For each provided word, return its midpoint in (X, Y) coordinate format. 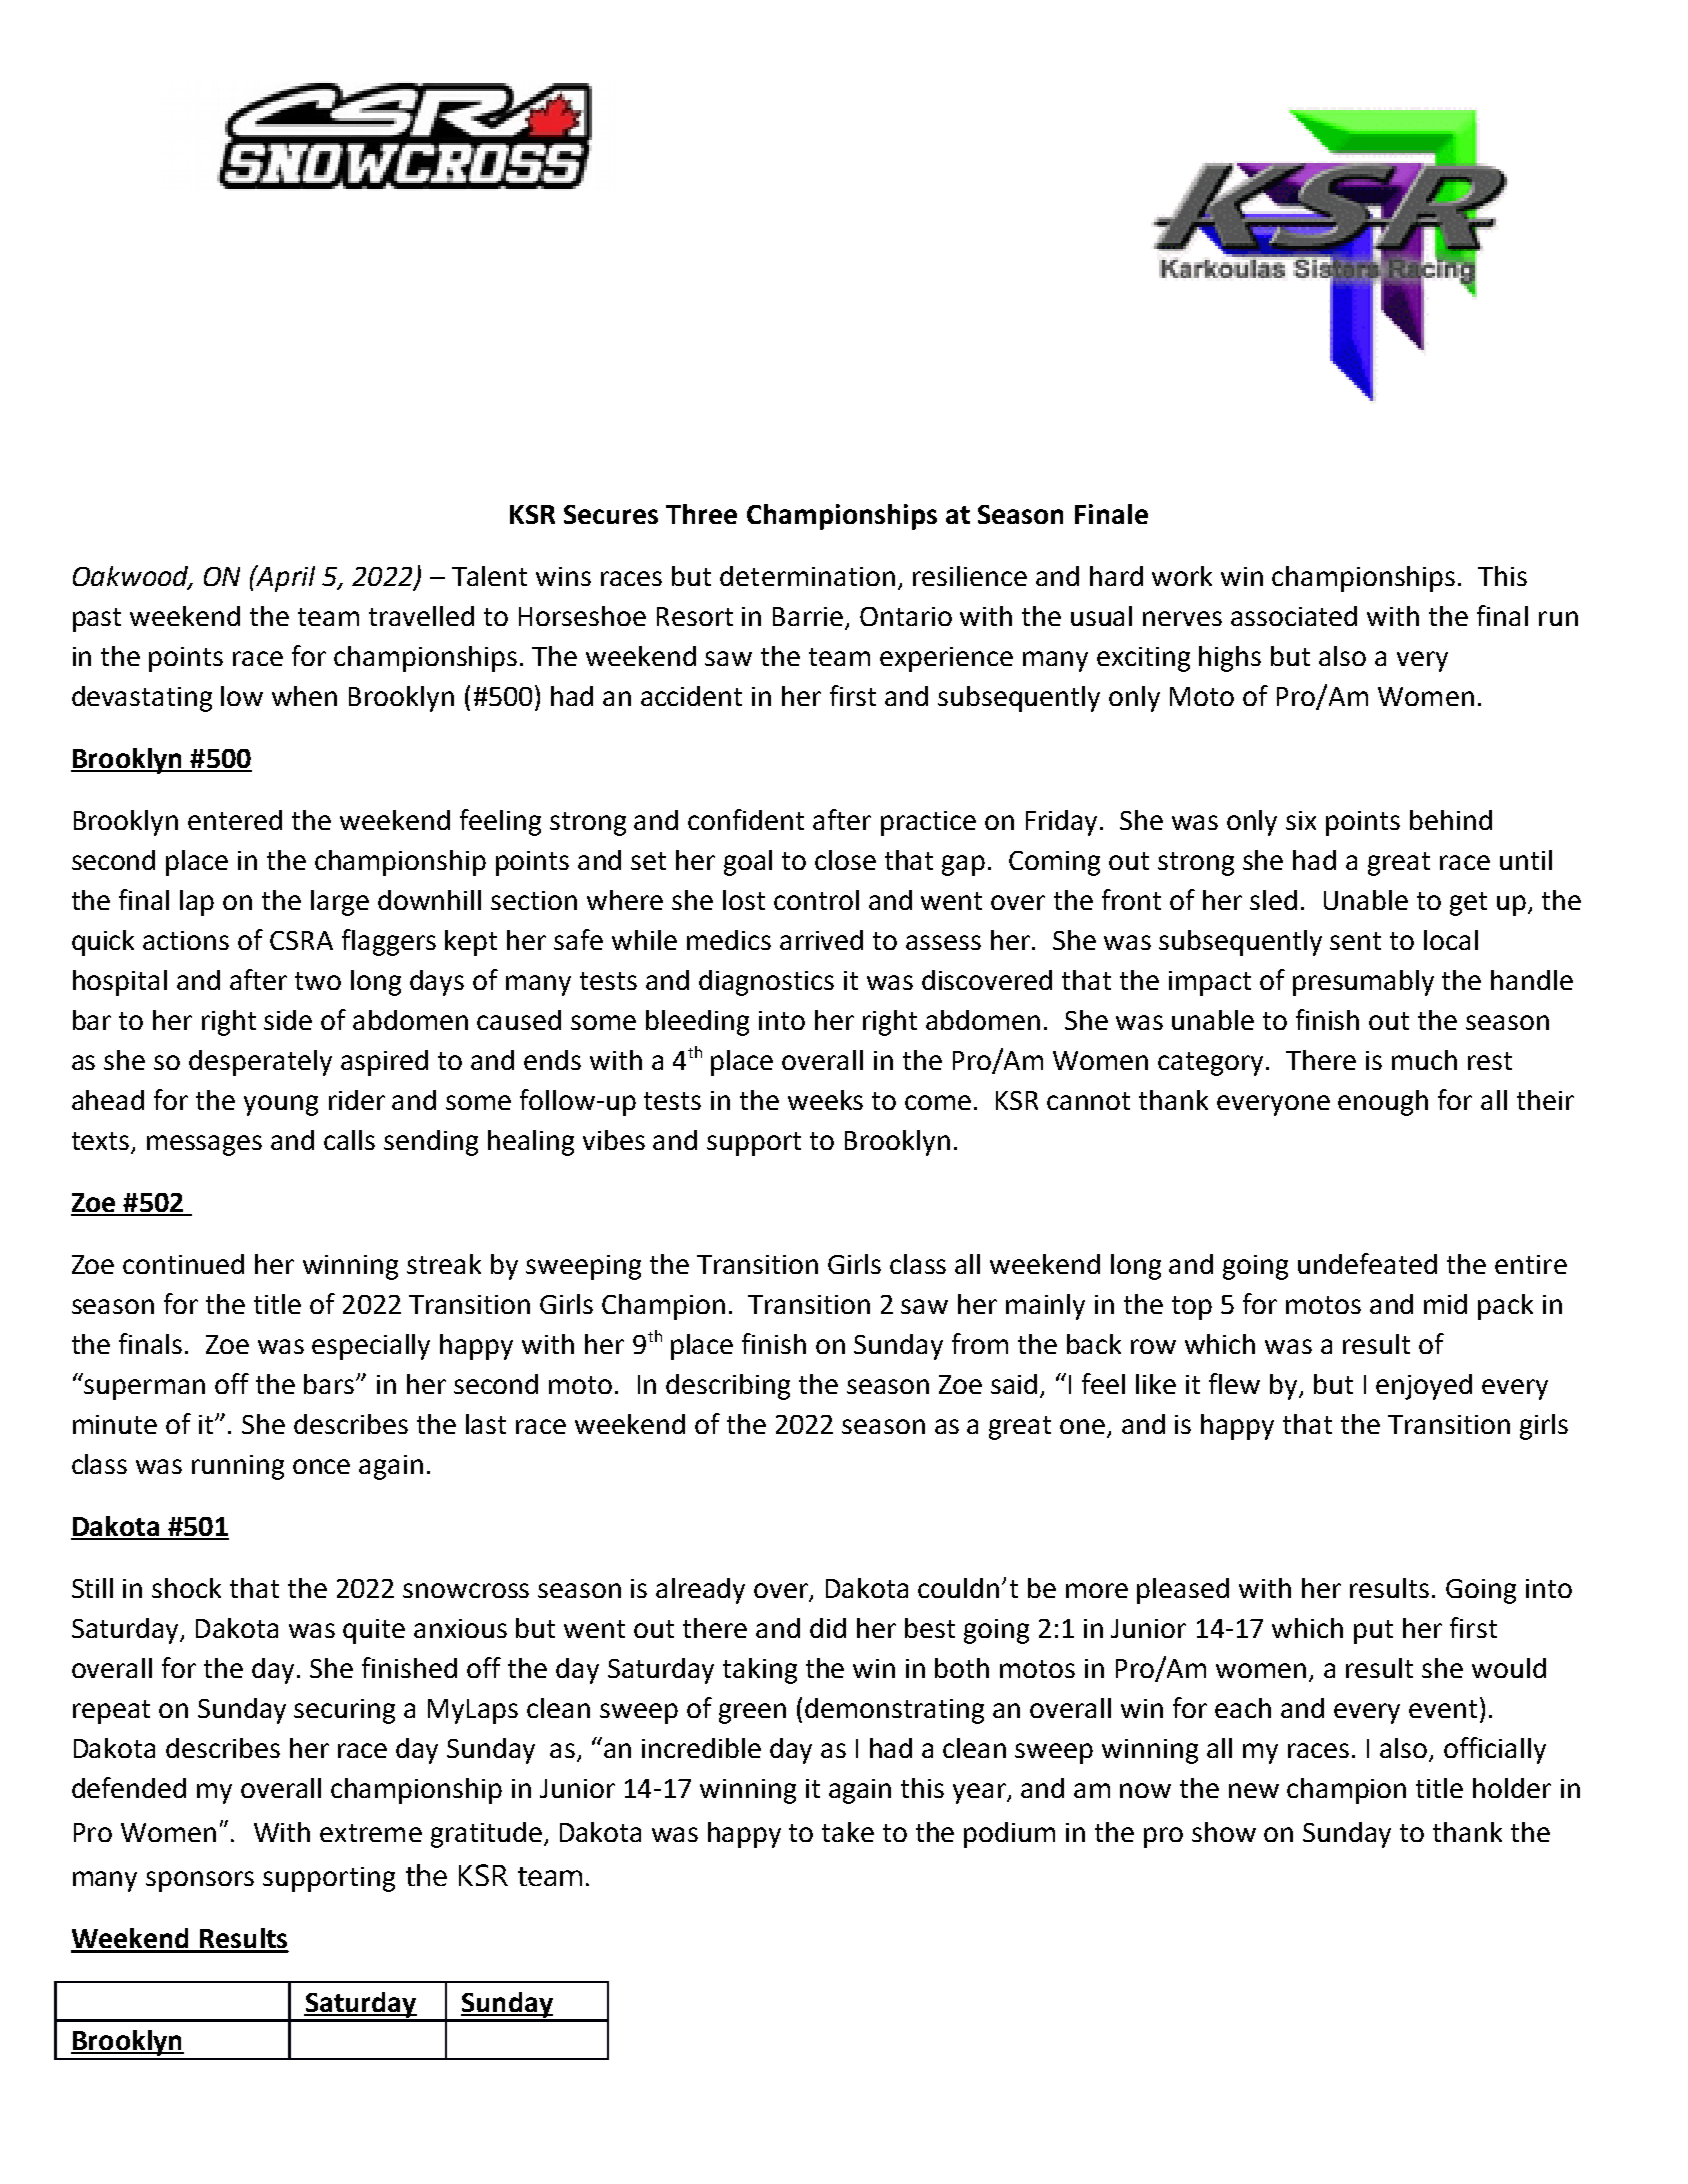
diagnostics (766, 983)
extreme (371, 1833)
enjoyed (1424, 1387)
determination (807, 576)
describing (728, 1387)
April (285, 578)
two (318, 981)
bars (330, 1384)
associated (1294, 616)
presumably (1363, 983)
